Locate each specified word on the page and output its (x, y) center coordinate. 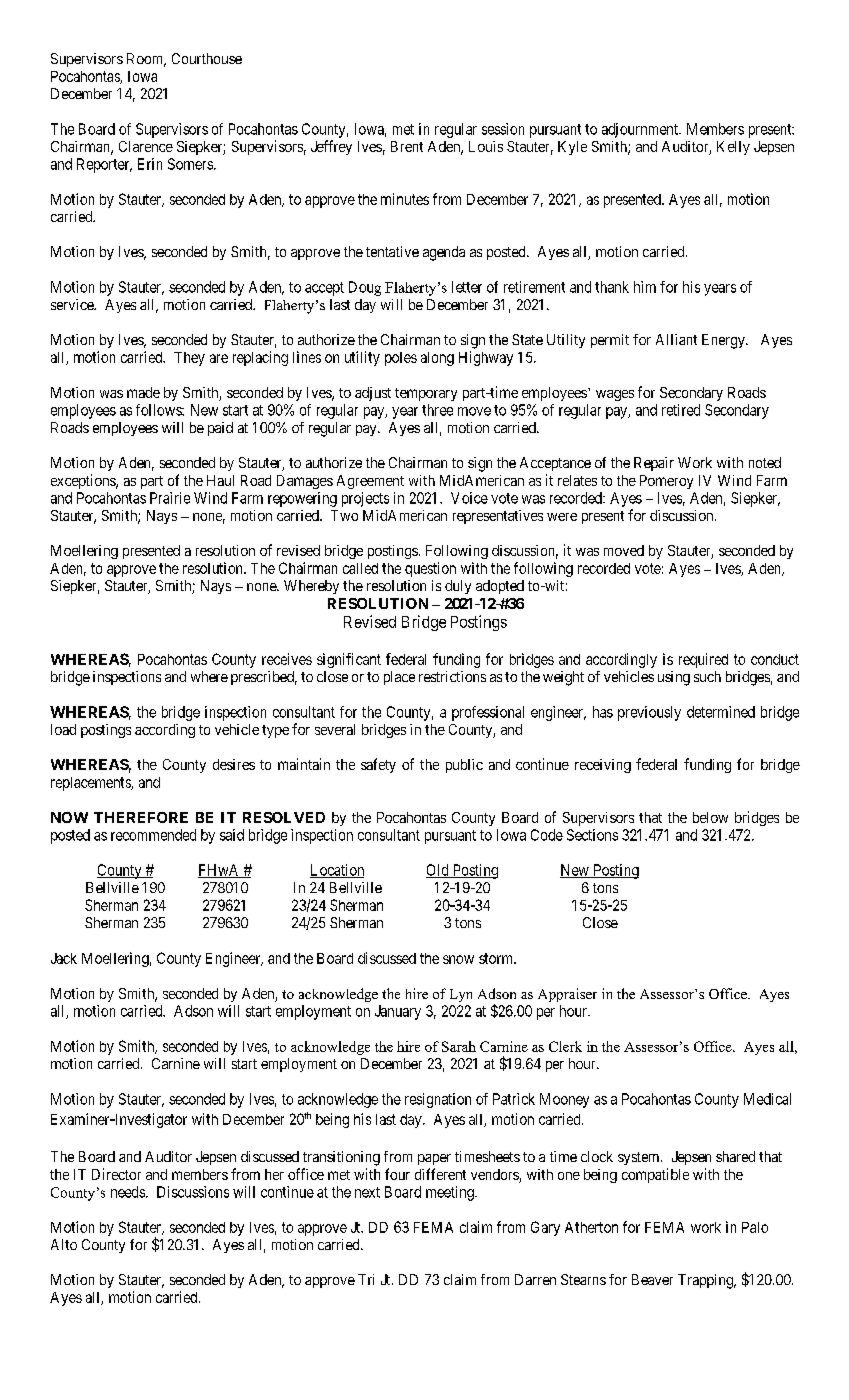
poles (401, 359)
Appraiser (567, 995)
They (189, 359)
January (398, 1012)
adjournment (641, 130)
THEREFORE (141, 817)
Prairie (170, 498)
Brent (407, 146)
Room (146, 60)
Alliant (676, 339)
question (430, 569)
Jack (64, 958)
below (710, 817)
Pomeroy (666, 482)
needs (128, 1192)
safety (378, 765)
